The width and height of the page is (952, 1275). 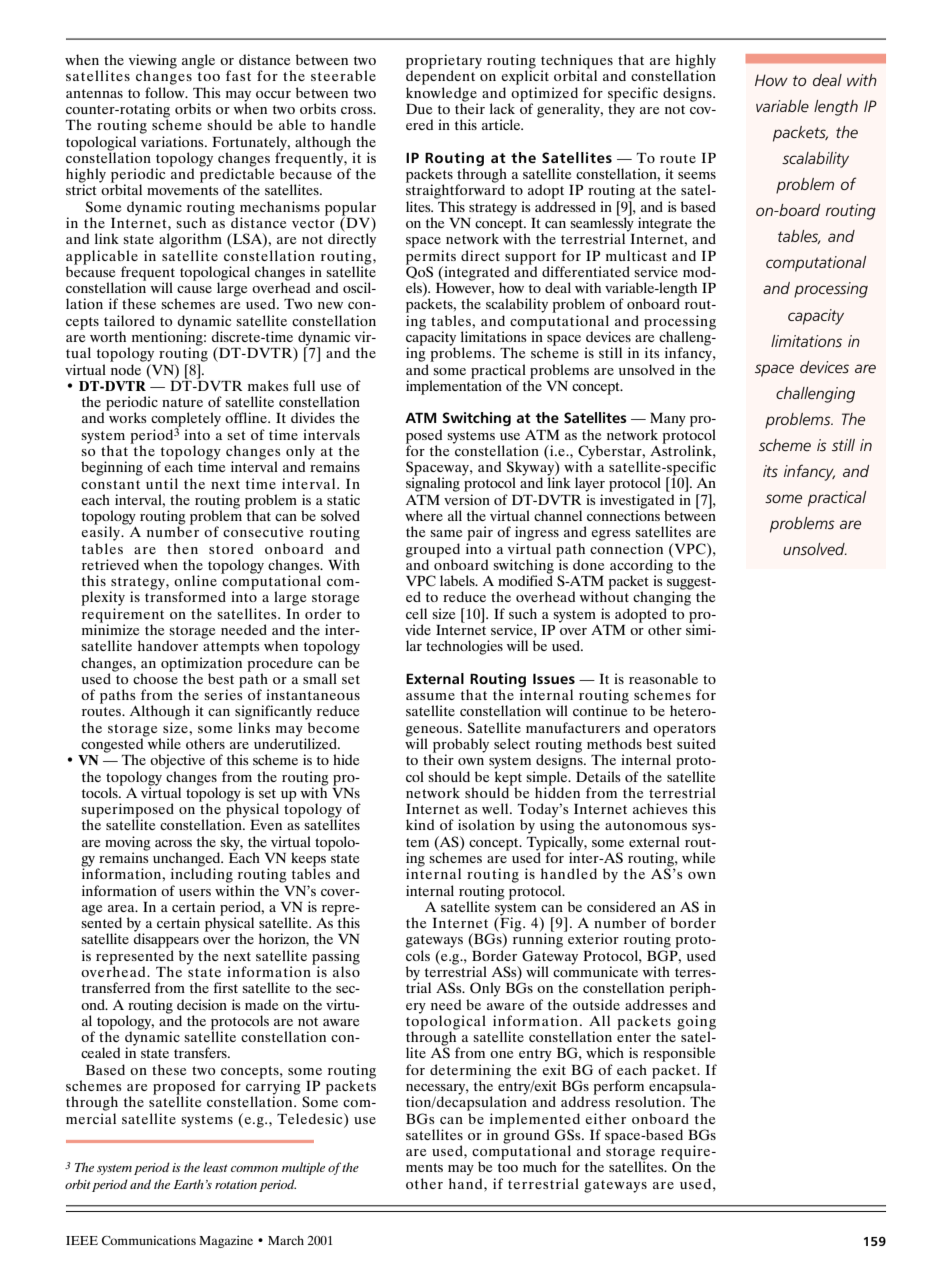 I want to click on until, so click(x=162, y=483).
